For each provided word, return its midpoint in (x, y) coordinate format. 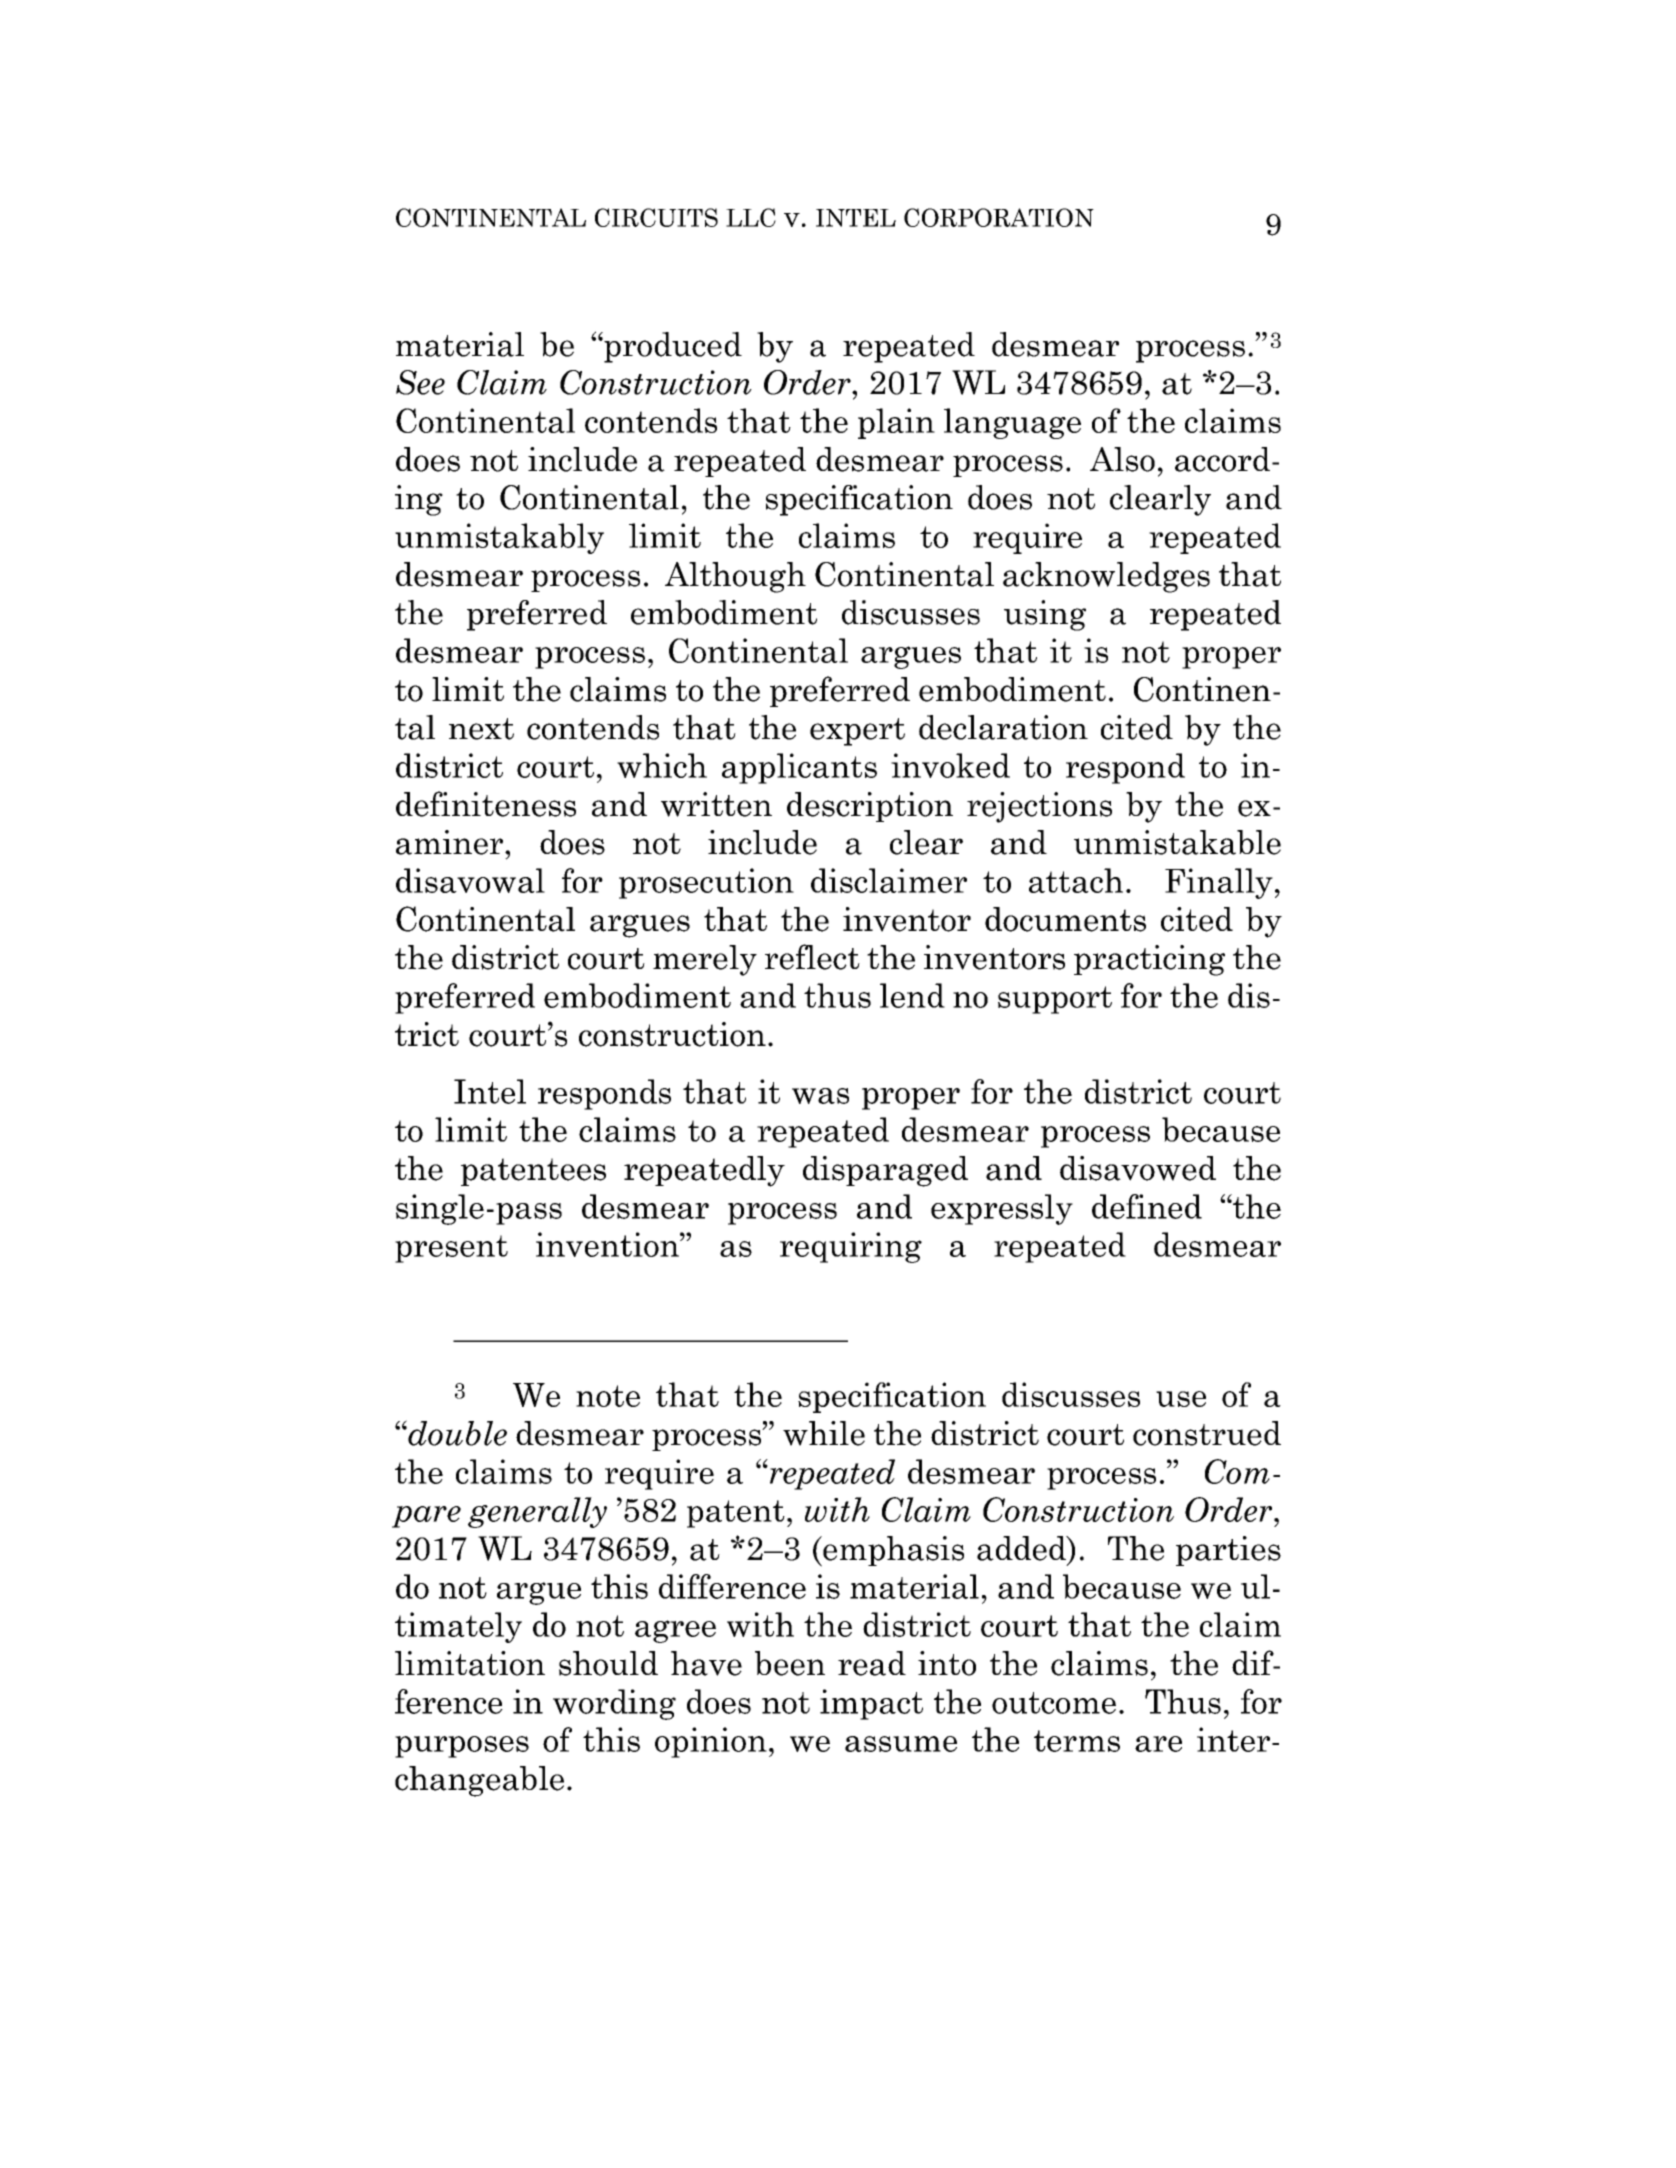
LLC (751, 217)
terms (1077, 1741)
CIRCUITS (656, 217)
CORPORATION (999, 217)
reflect (812, 957)
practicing (1149, 960)
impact (871, 1704)
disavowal (470, 880)
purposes (462, 1747)
